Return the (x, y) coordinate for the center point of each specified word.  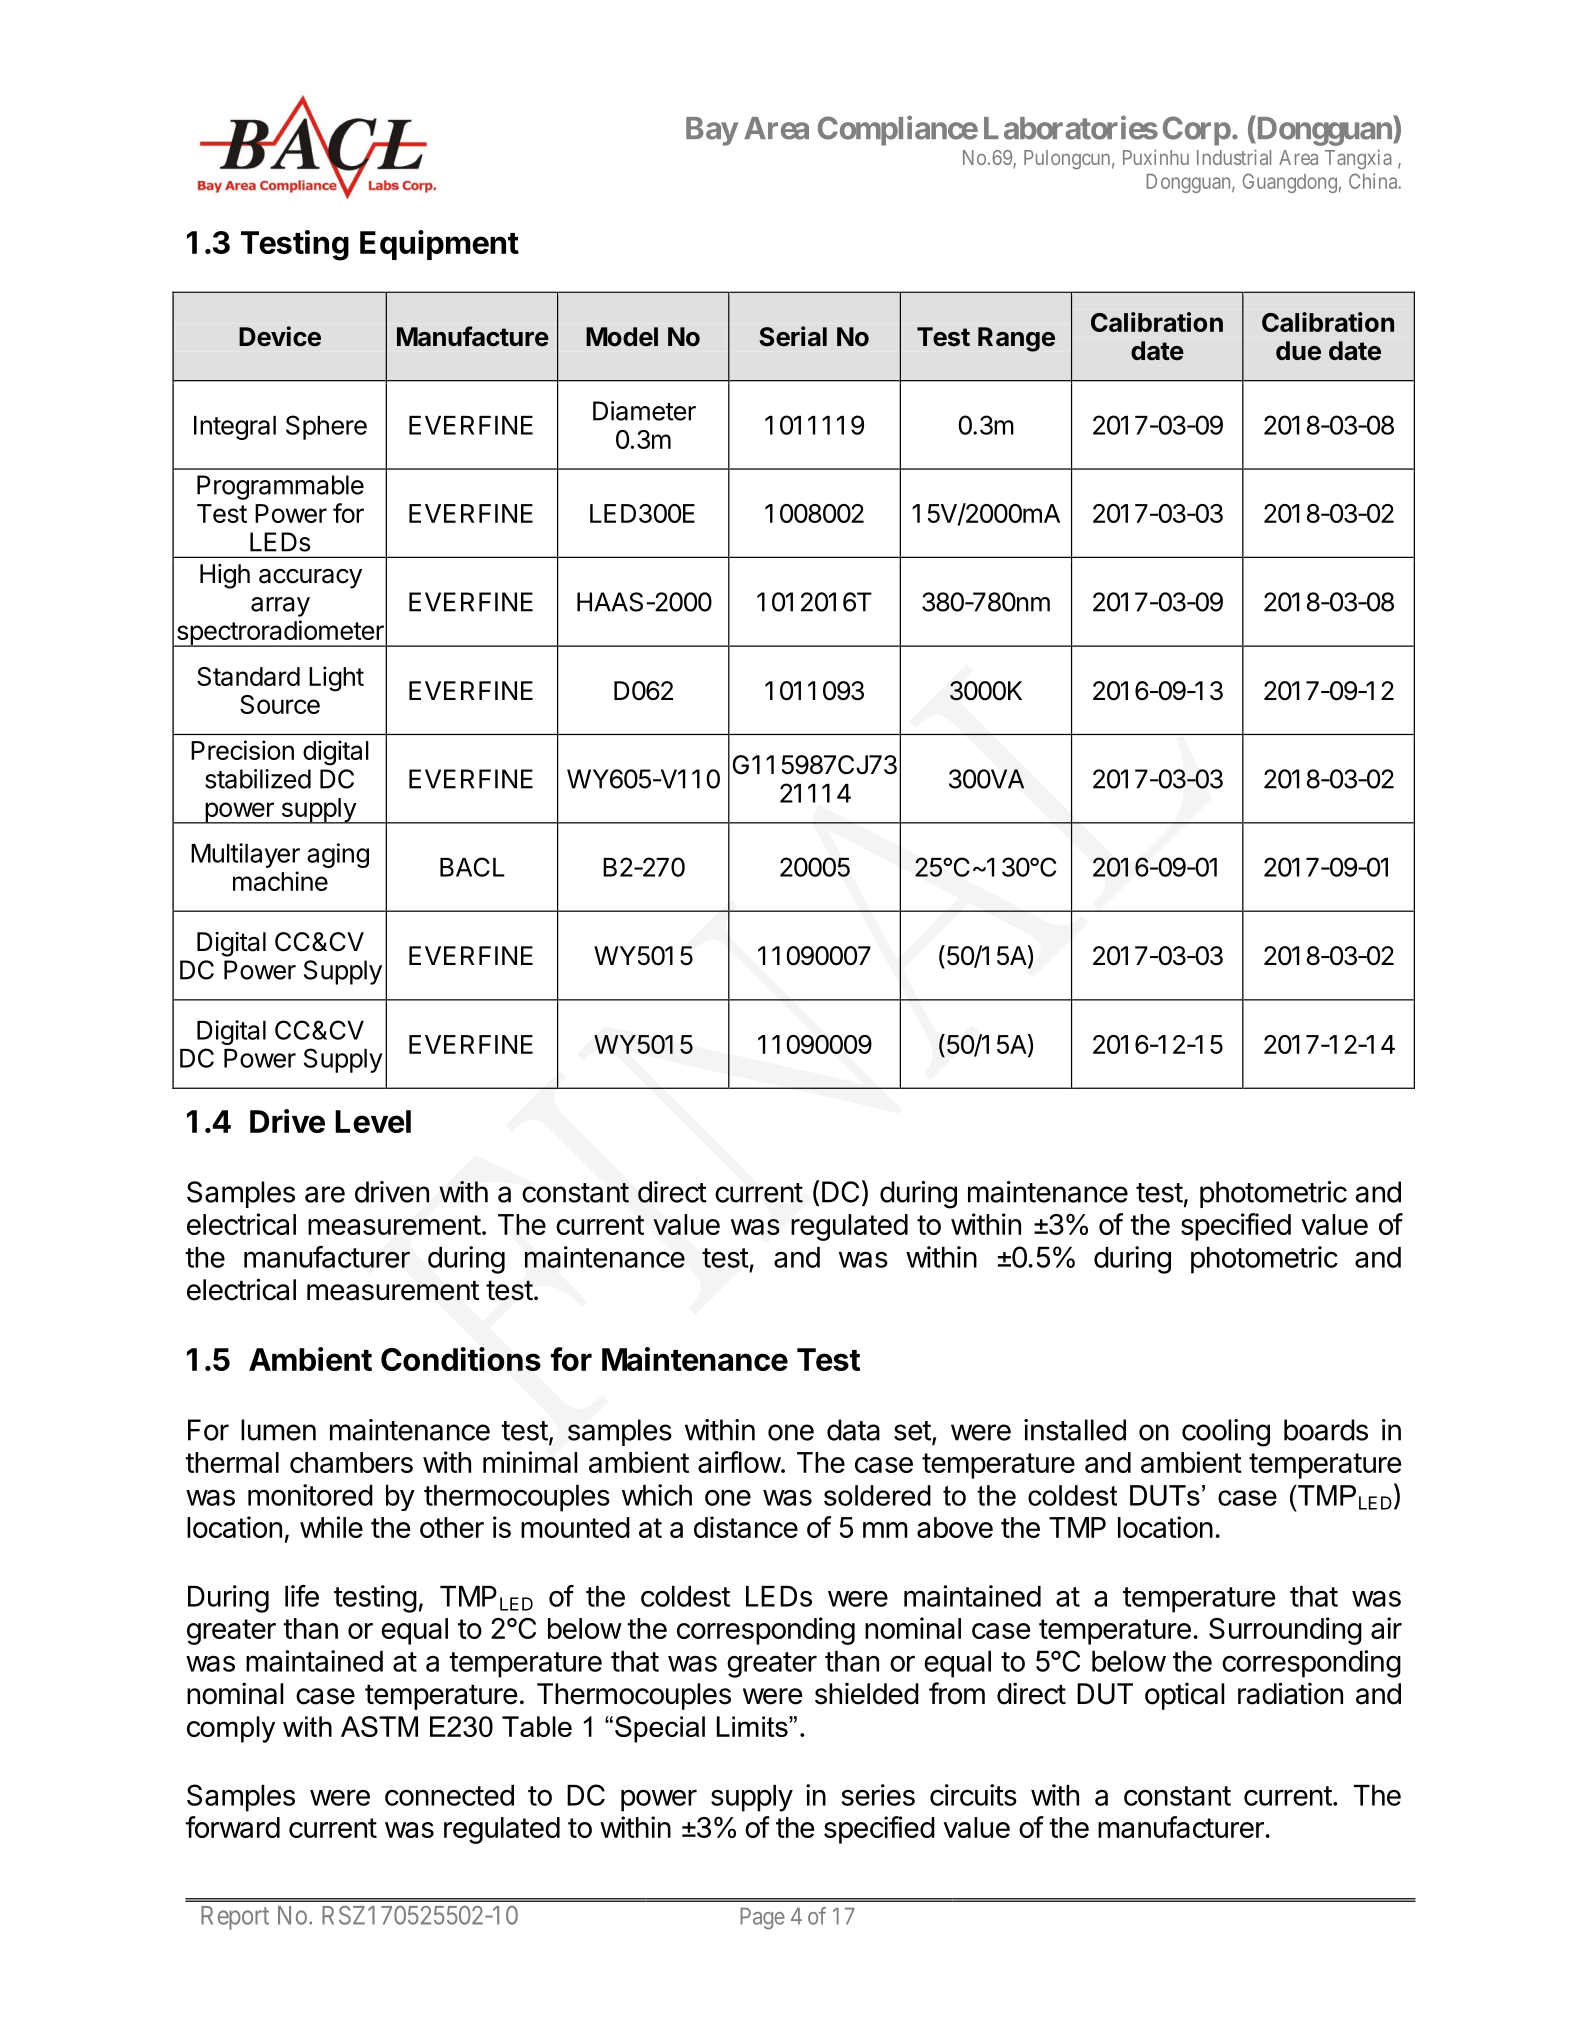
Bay (712, 131)
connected (449, 1795)
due (1298, 351)
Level (373, 1121)
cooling (1226, 1433)
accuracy (310, 579)
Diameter (644, 411)
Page (762, 1919)
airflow (739, 1462)
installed (1075, 1430)
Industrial (1234, 157)
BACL (472, 867)
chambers (351, 1462)
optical (1184, 1696)
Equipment (439, 245)
